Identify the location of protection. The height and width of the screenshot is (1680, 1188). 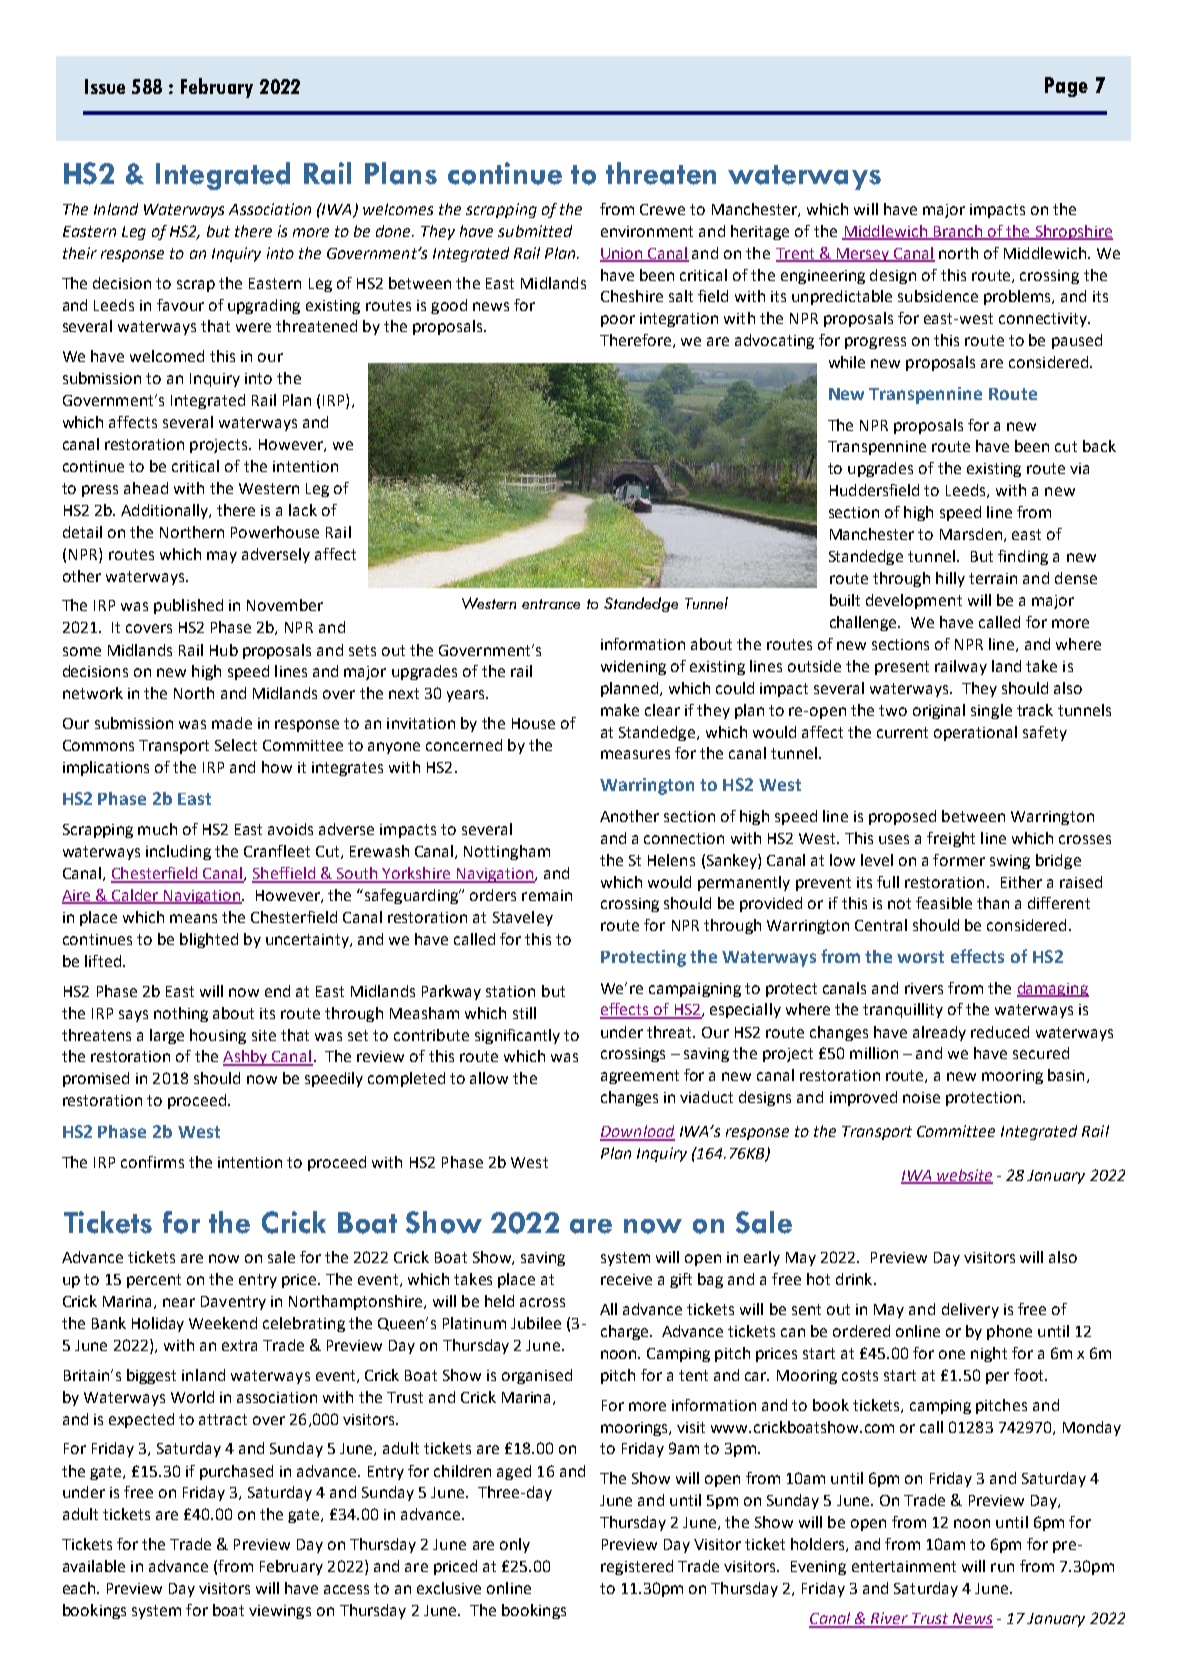
(985, 1099).
